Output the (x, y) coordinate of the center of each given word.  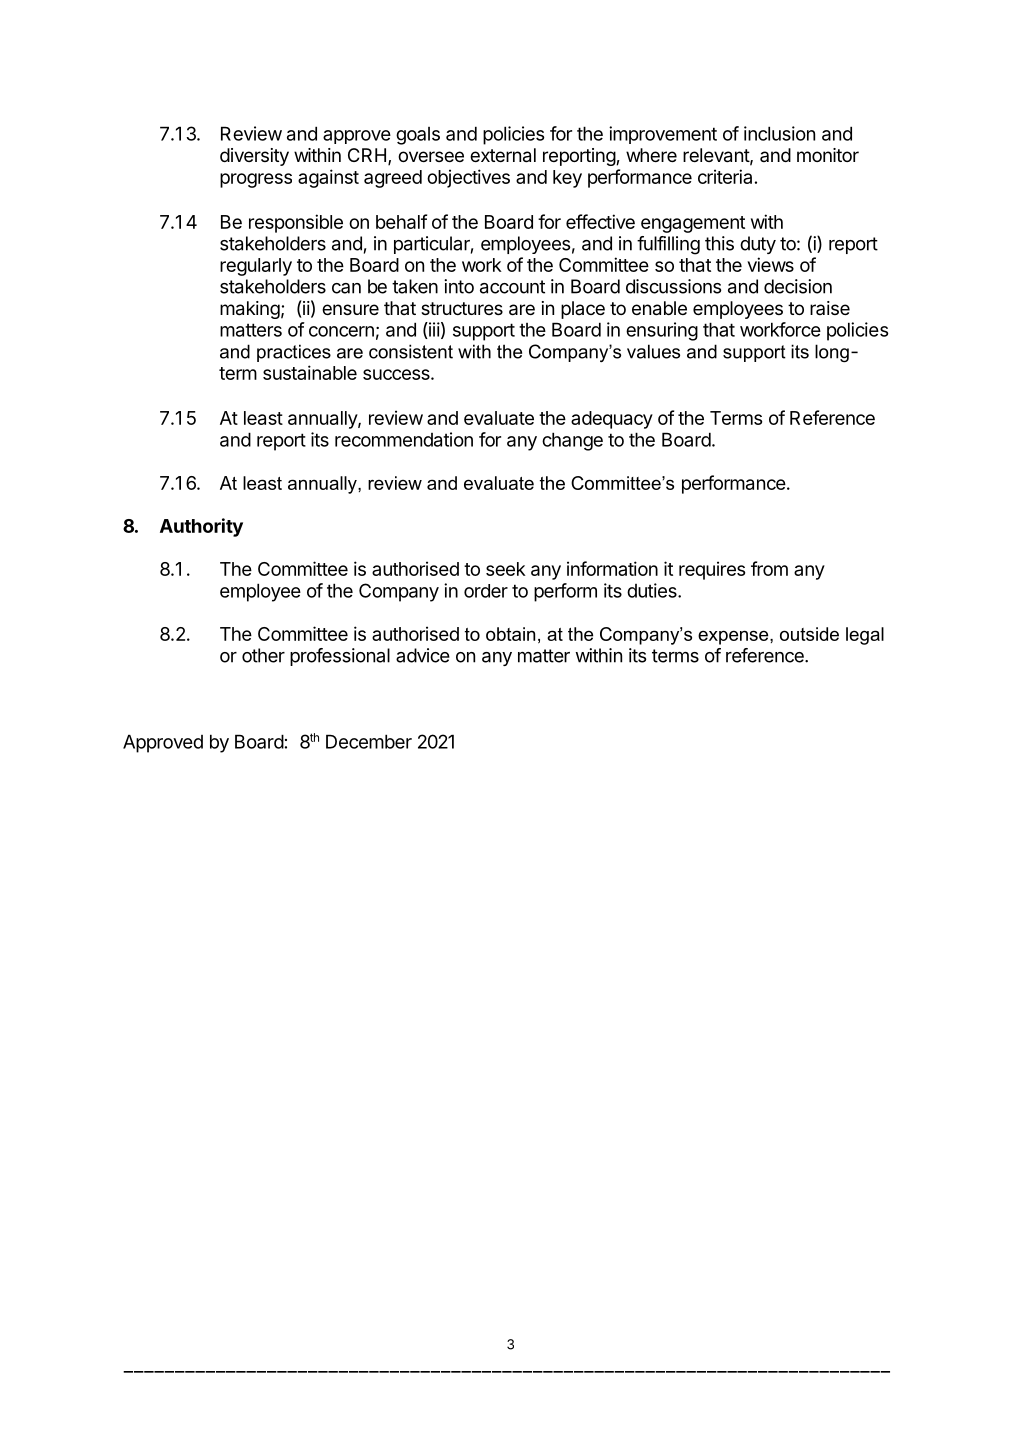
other (263, 655)
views (770, 264)
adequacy (612, 420)
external (503, 155)
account (512, 287)
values (653, 351)
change (572, 441)
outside (809, 634)
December (369, 741)
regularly (256, 267)
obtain (510, 634)
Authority (201, 527)
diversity (254, 157)
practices (294, 353)
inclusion (779, 133)
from (769, 568)
